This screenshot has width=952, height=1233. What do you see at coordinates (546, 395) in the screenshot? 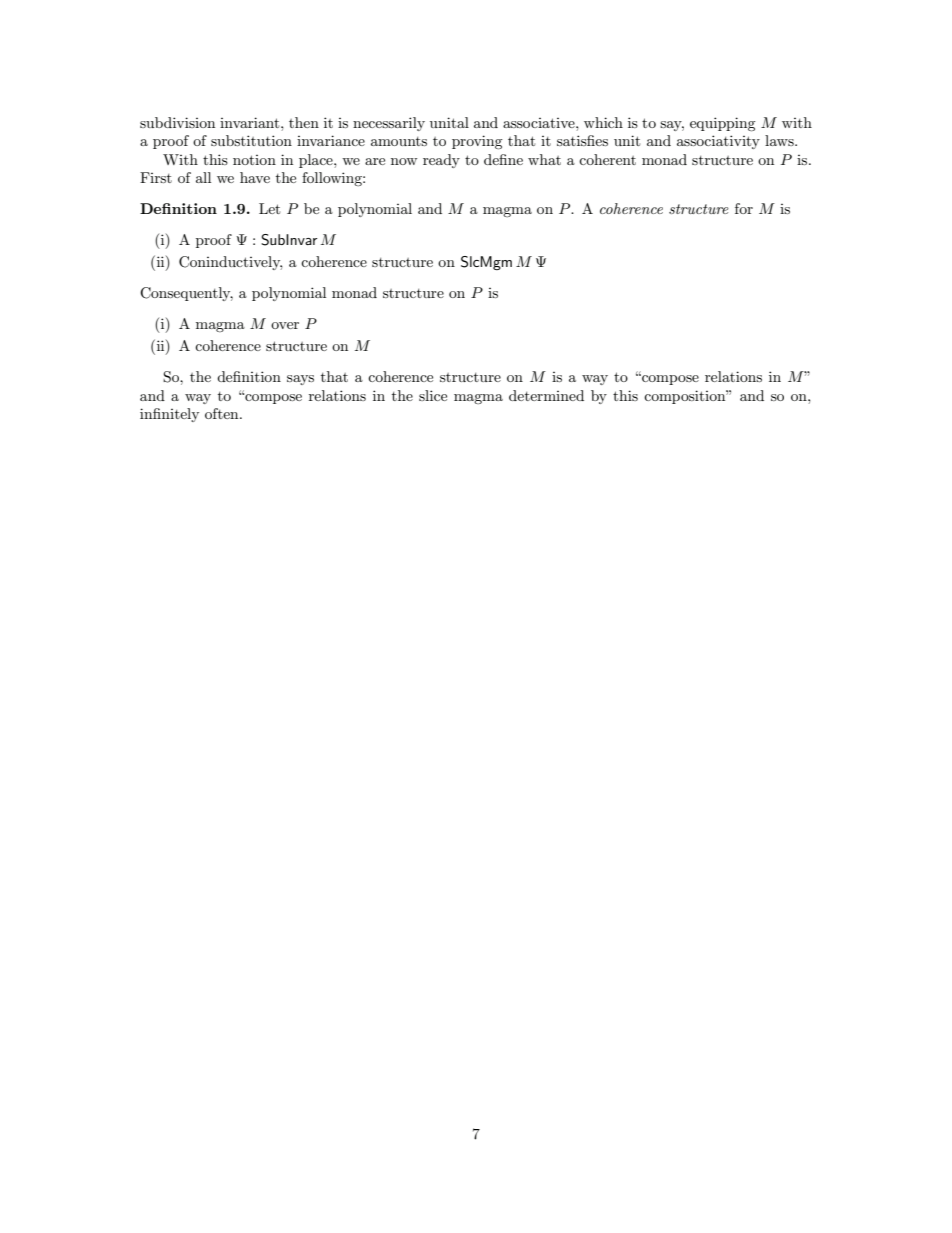
I see `determined` at bounding box center [546, 395].
